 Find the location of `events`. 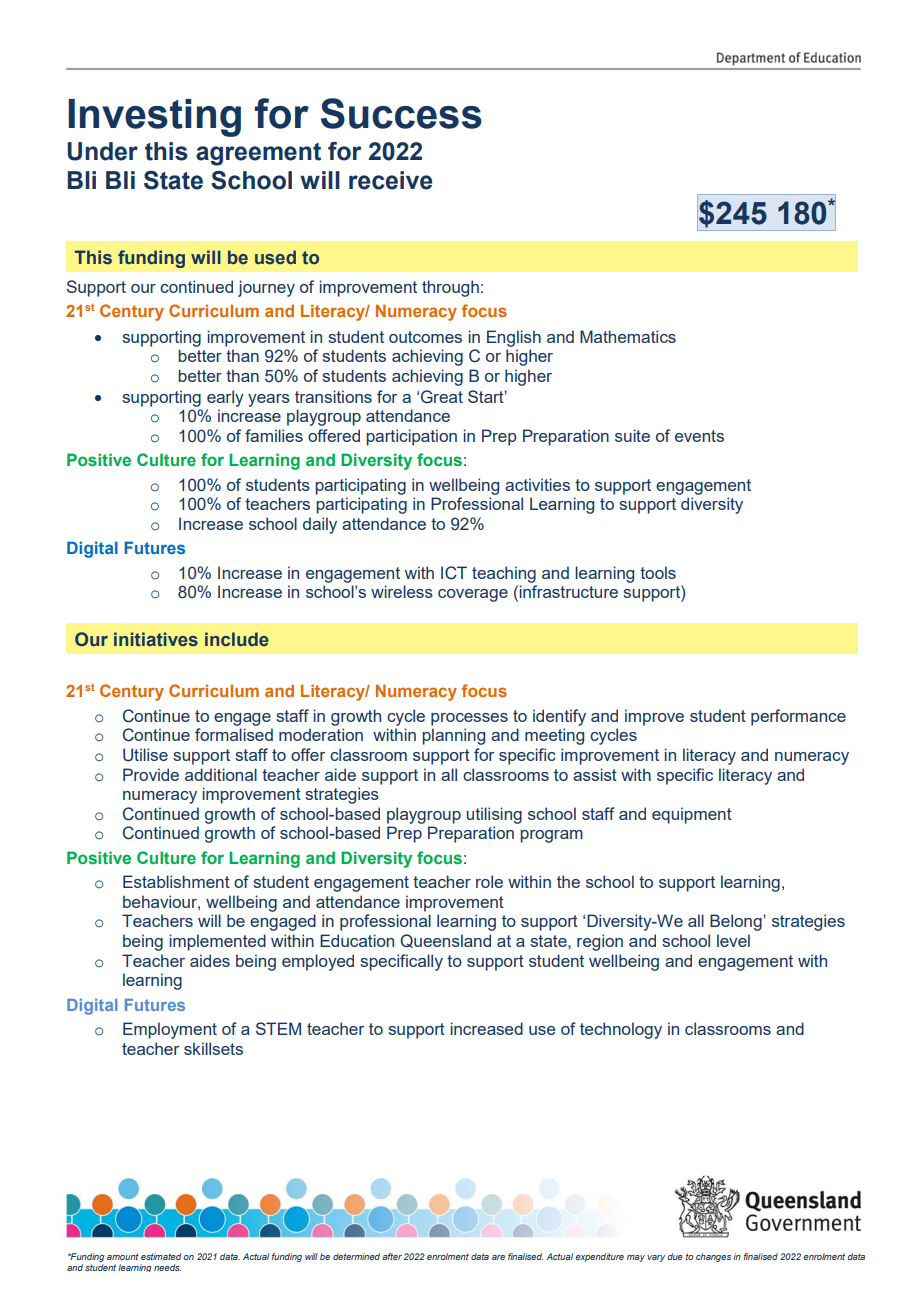

events is located at coordinates (699, 436).
